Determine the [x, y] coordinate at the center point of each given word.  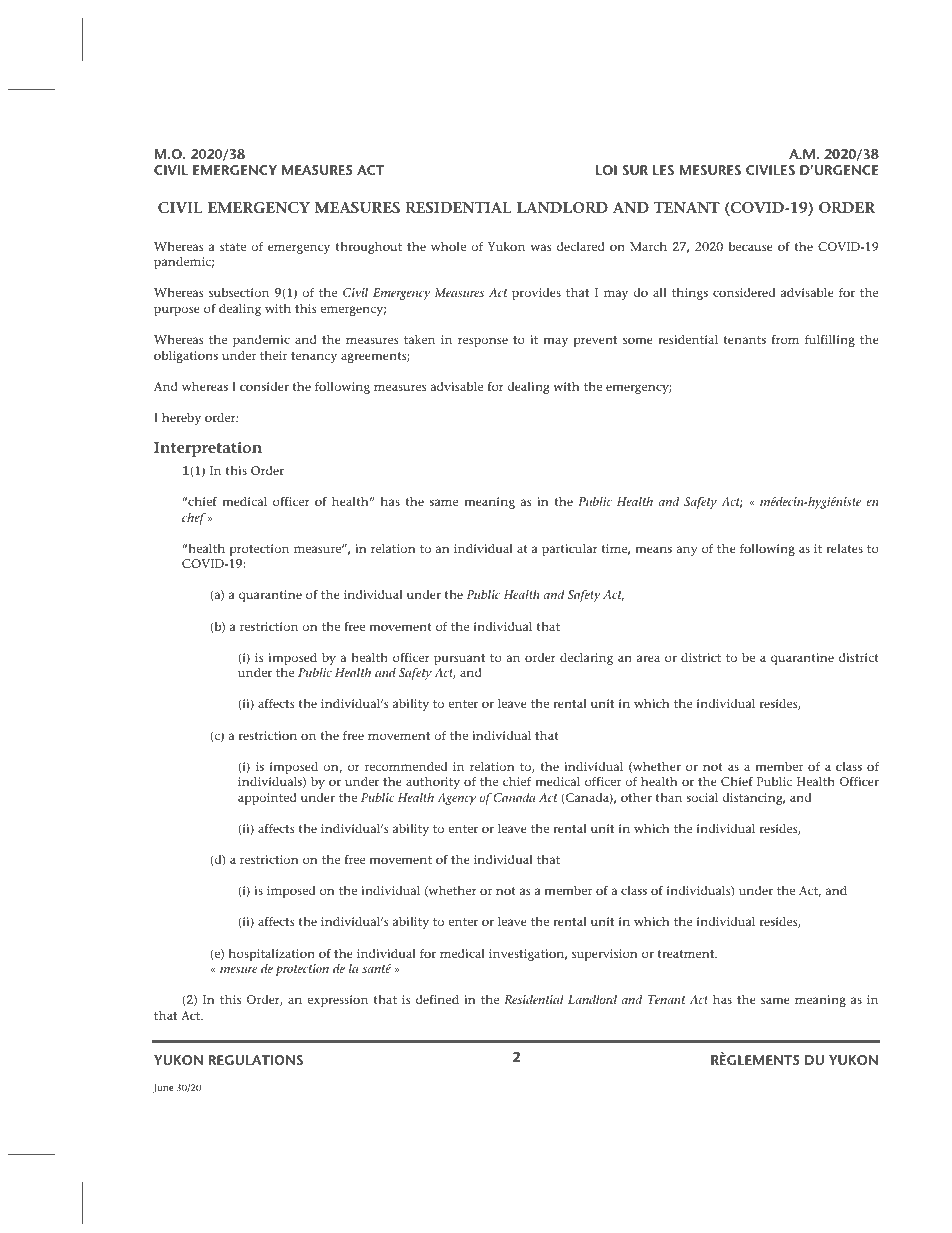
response [483, 342]
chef [195, 519]
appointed [267, 799]
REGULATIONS [256, 1060]
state [233, 247]
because [750, 246]
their [273, 355]
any [687, 551]
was [541, 247]
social [702, 797]
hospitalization [272, 955]
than [668, 797]
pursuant [459, 659]
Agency [456, 799]
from [785, 339]
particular [570, 550]
